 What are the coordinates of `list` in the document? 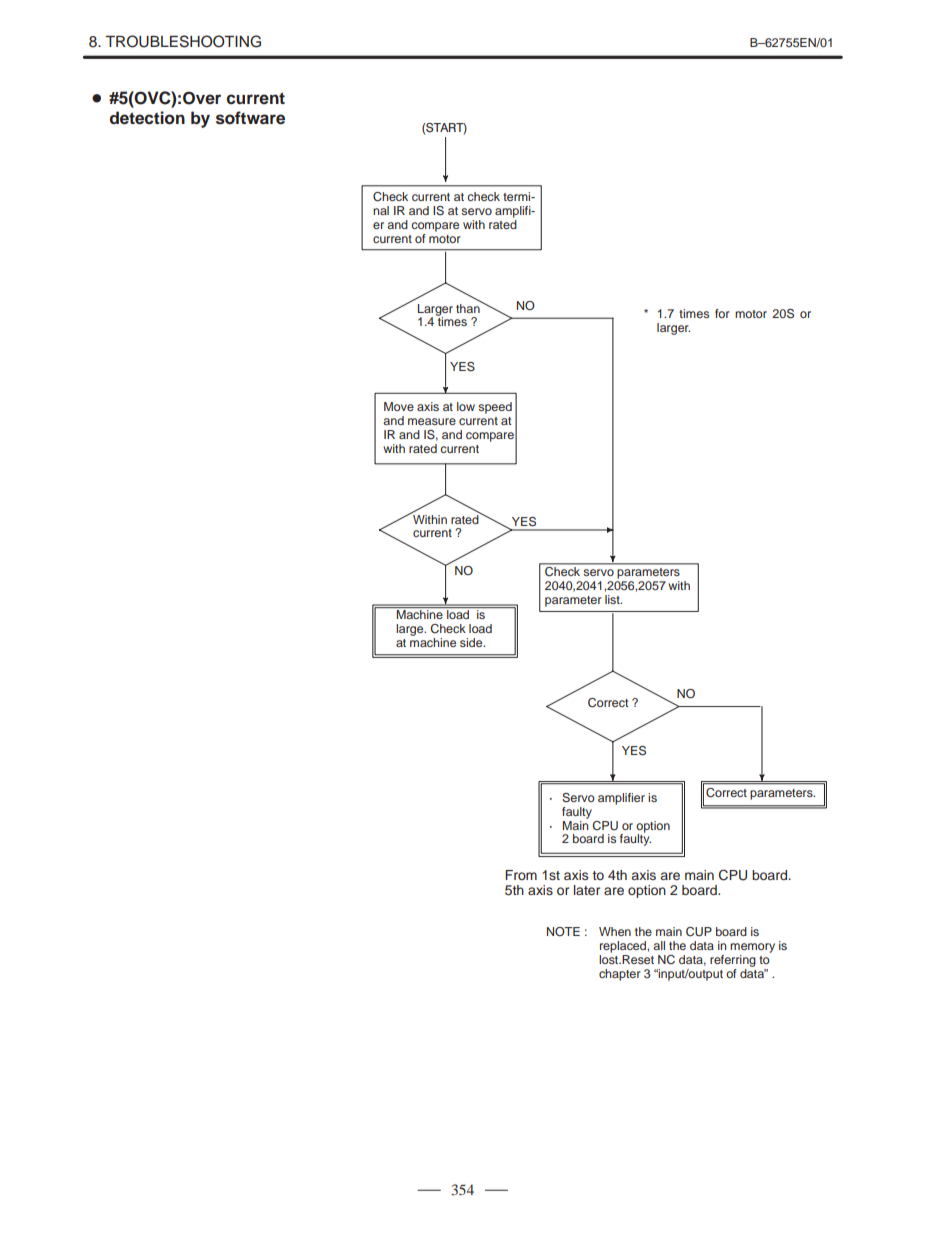 It's located at (613, 599).
